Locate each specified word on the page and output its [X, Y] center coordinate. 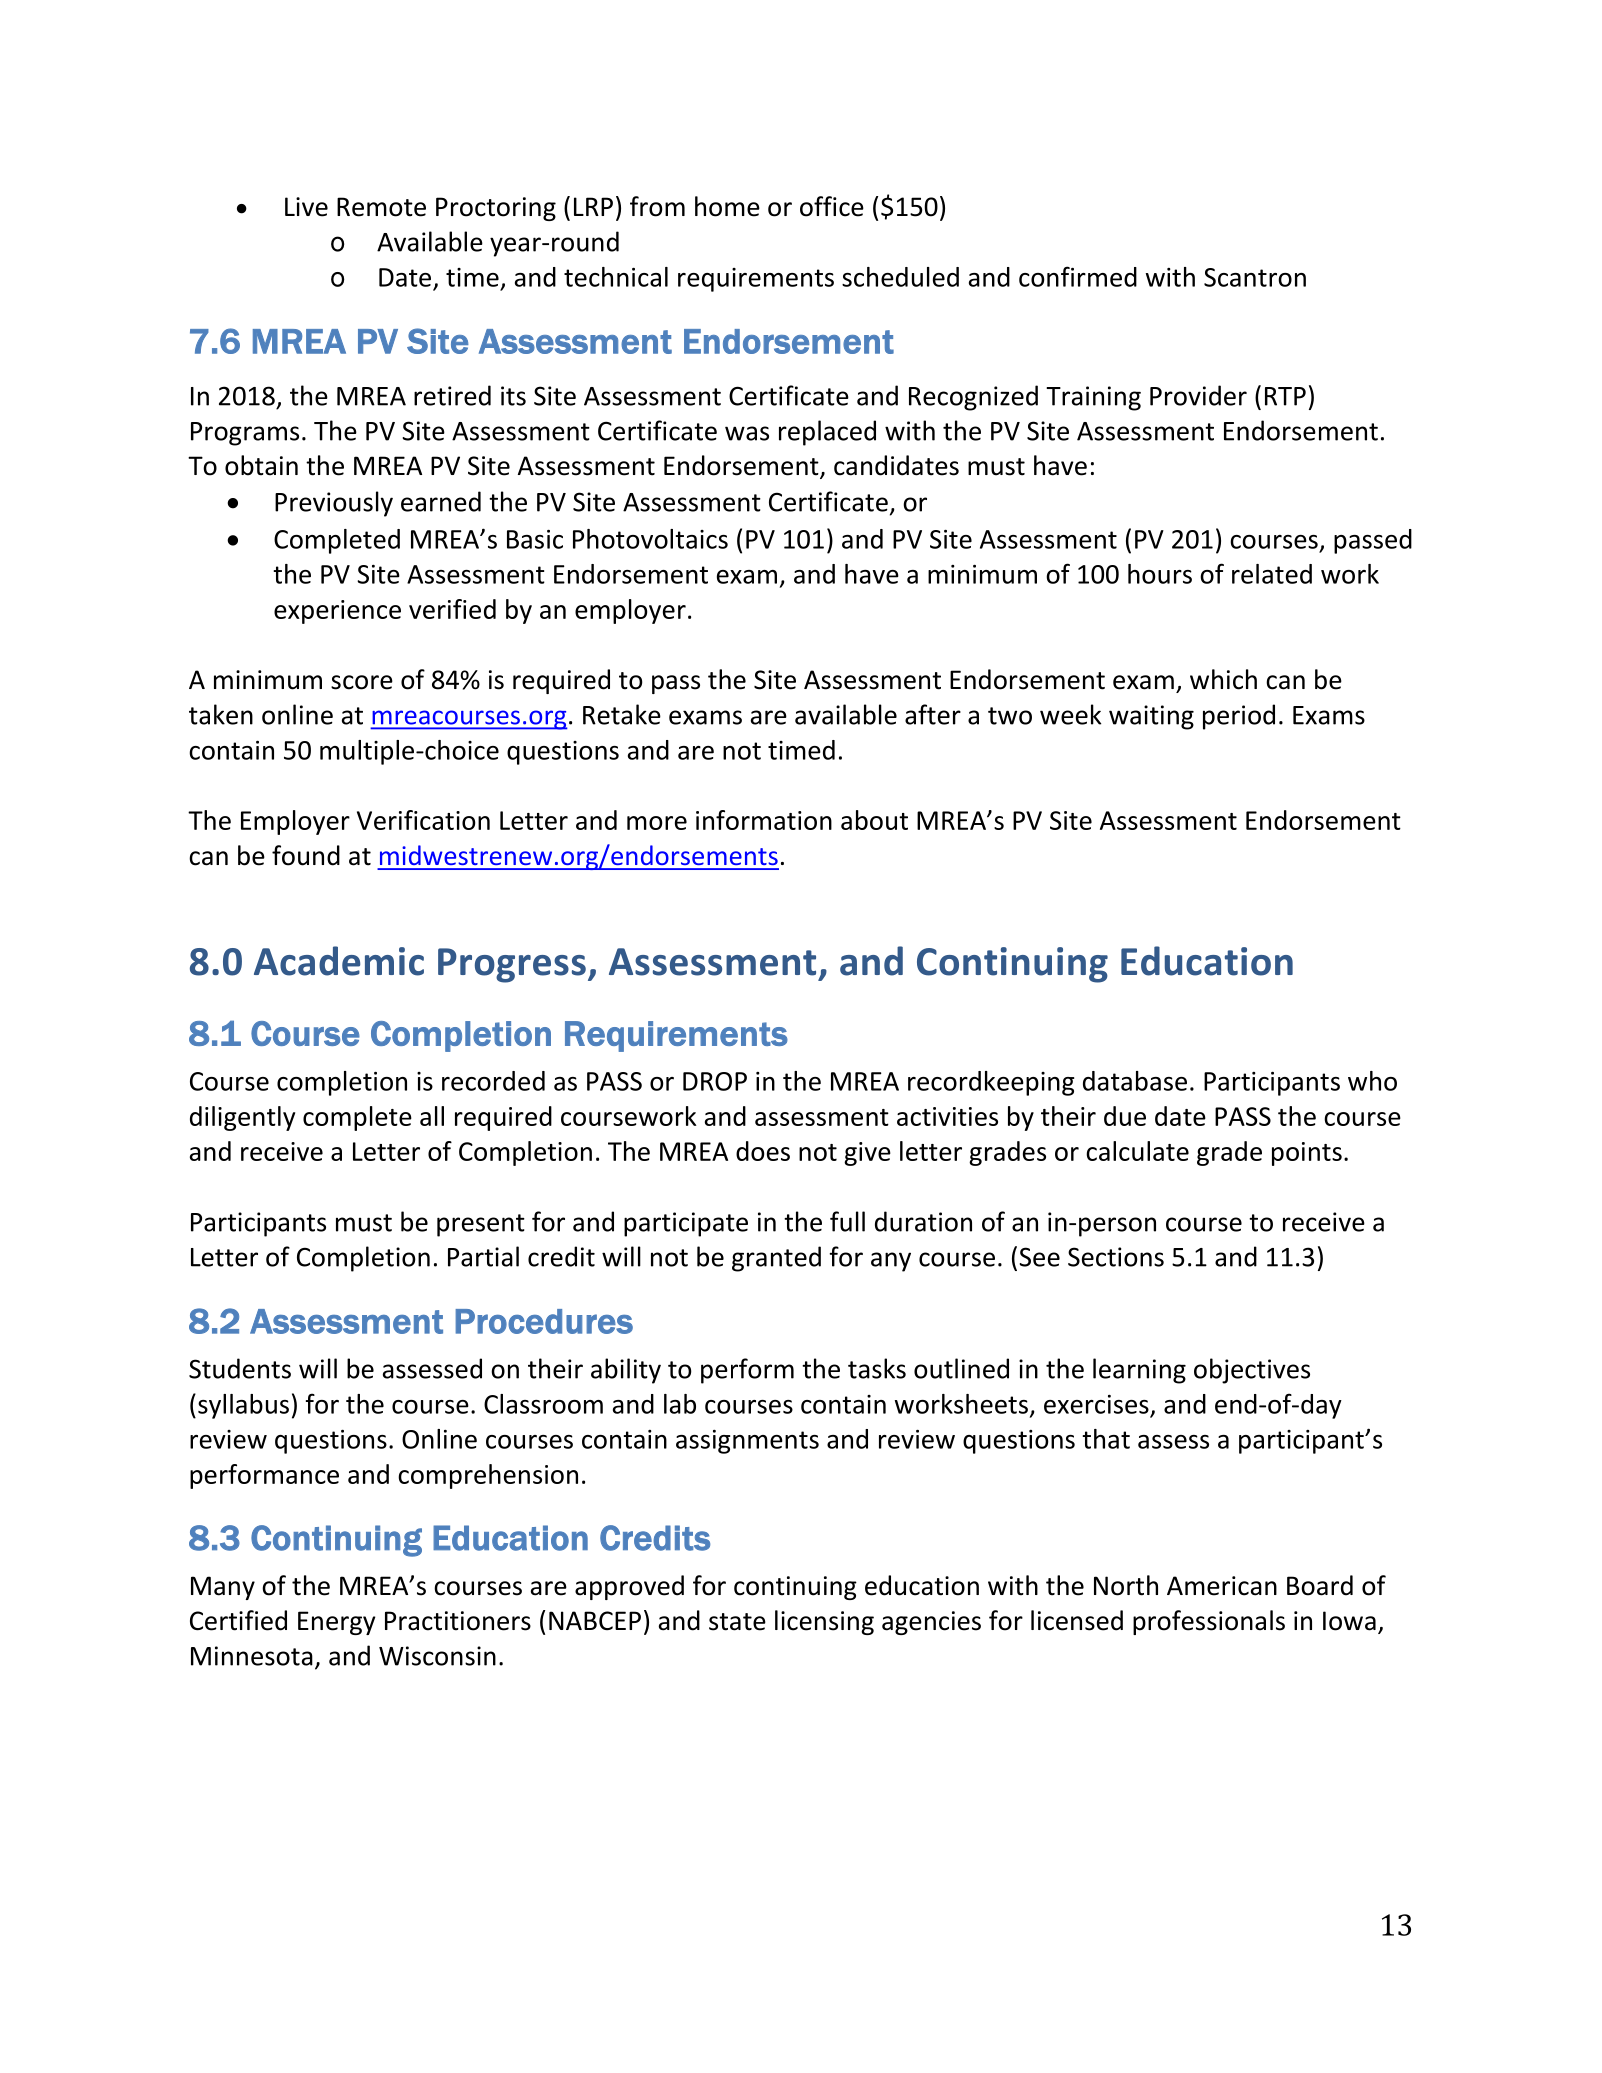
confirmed [1078, 276]
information [764, 820]
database [1135, 1081]
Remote [381, 207]
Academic [339, 961]
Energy [337, 1623]
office [832, 206]
